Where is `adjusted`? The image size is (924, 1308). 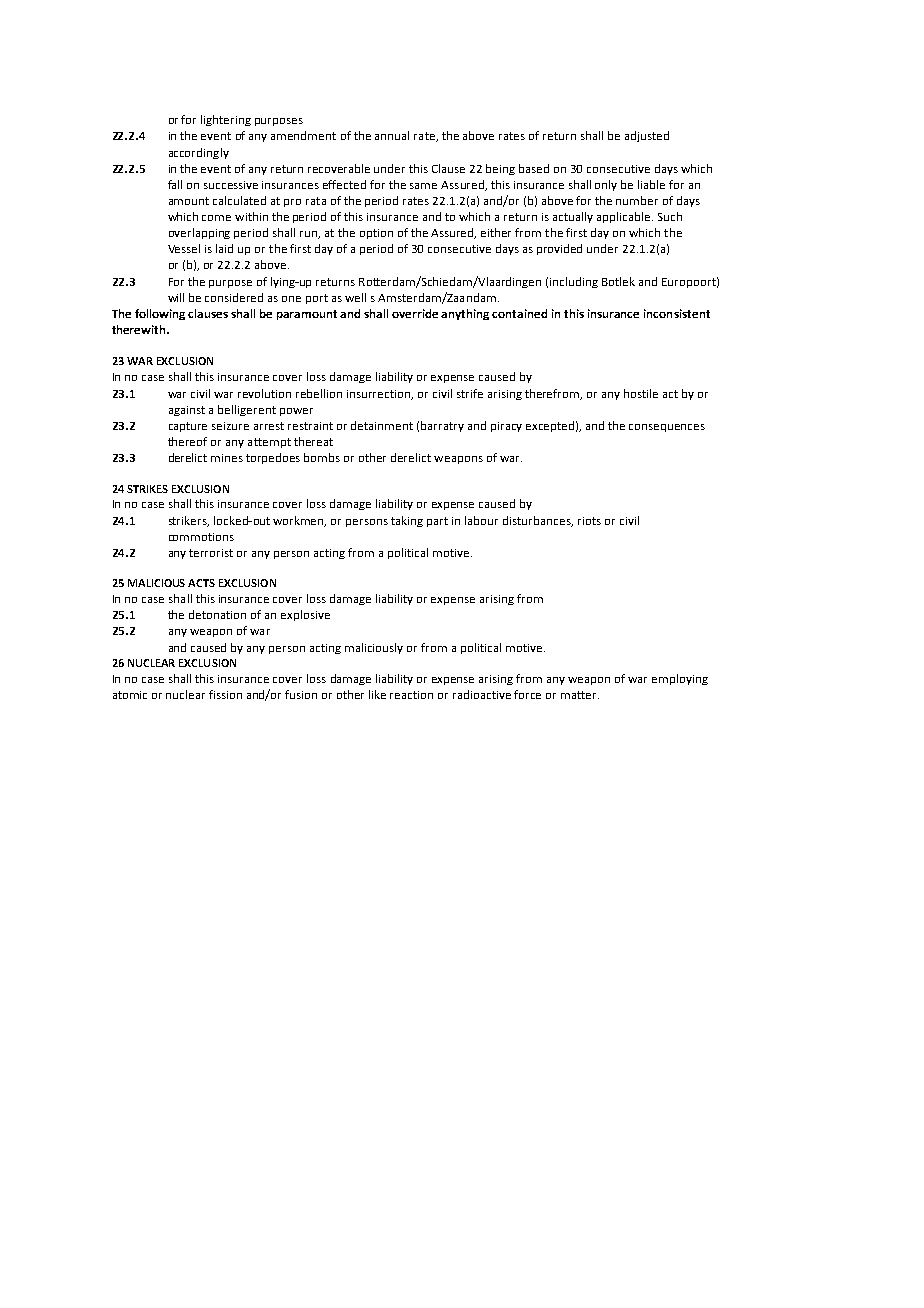 adjusted is located at coordinates (647, 136).
